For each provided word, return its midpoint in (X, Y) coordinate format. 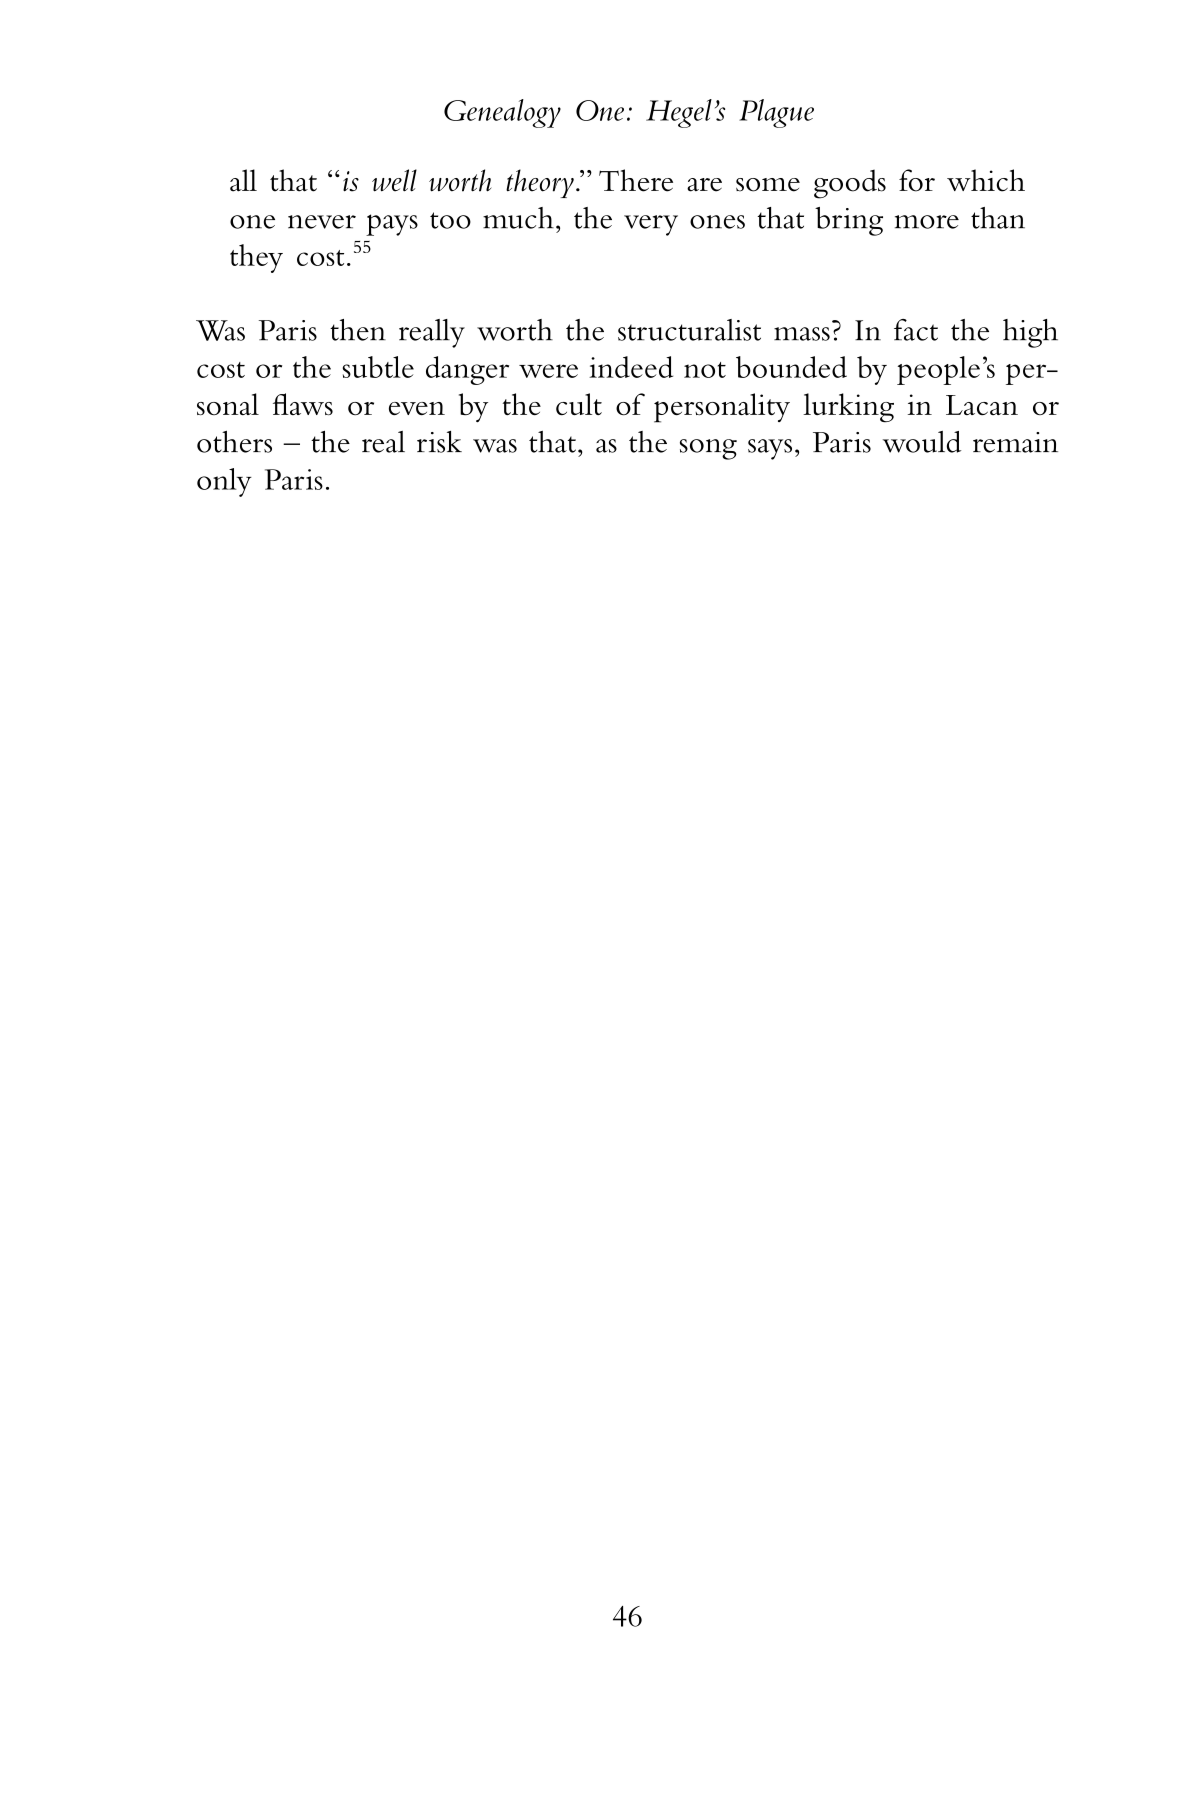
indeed (631, 367)
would (922, 442)
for (917, 180)
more (927, 222)
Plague (776, 113)
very (651, 225)
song (708, 449)
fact (916, 330)
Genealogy (502, 113)
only (224, 482)
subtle (378, 367)
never (322, 222)
